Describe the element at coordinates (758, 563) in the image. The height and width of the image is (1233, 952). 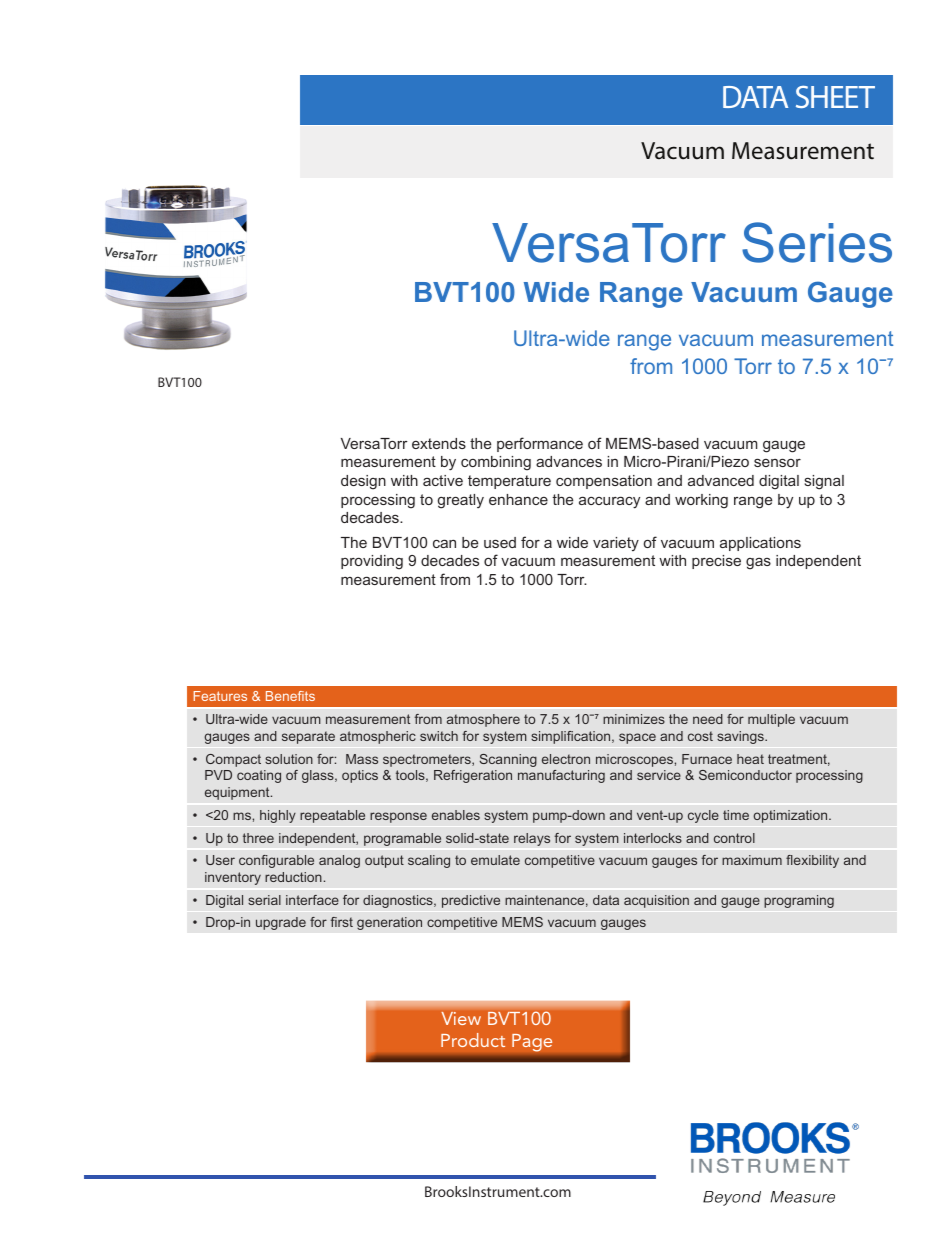
I see `gas` at that location.
